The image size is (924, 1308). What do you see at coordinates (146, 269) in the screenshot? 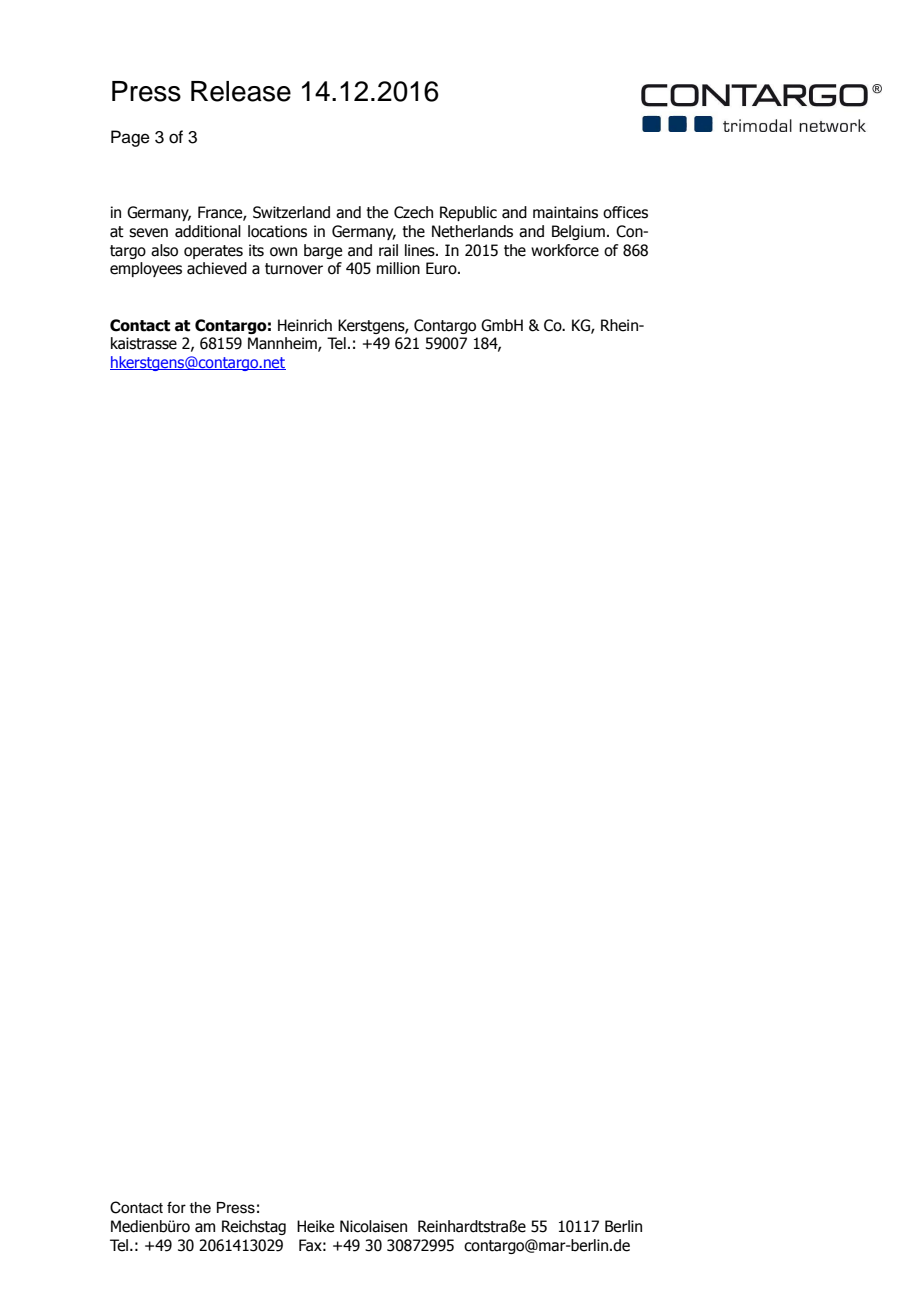
I see `employees` at bounding box center [146, 269].
